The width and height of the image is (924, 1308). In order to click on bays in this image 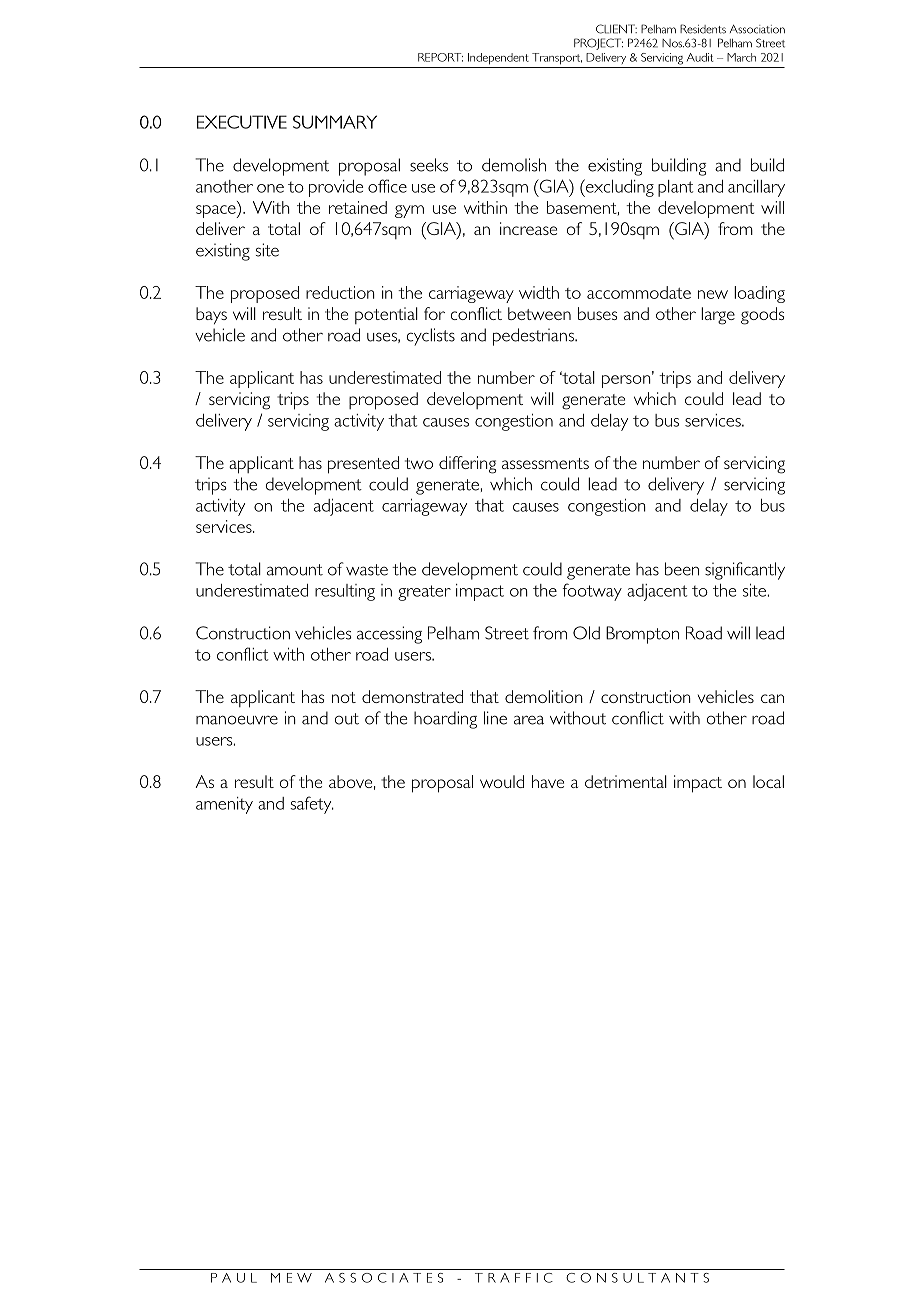, I will do `click(211, 316)`.
